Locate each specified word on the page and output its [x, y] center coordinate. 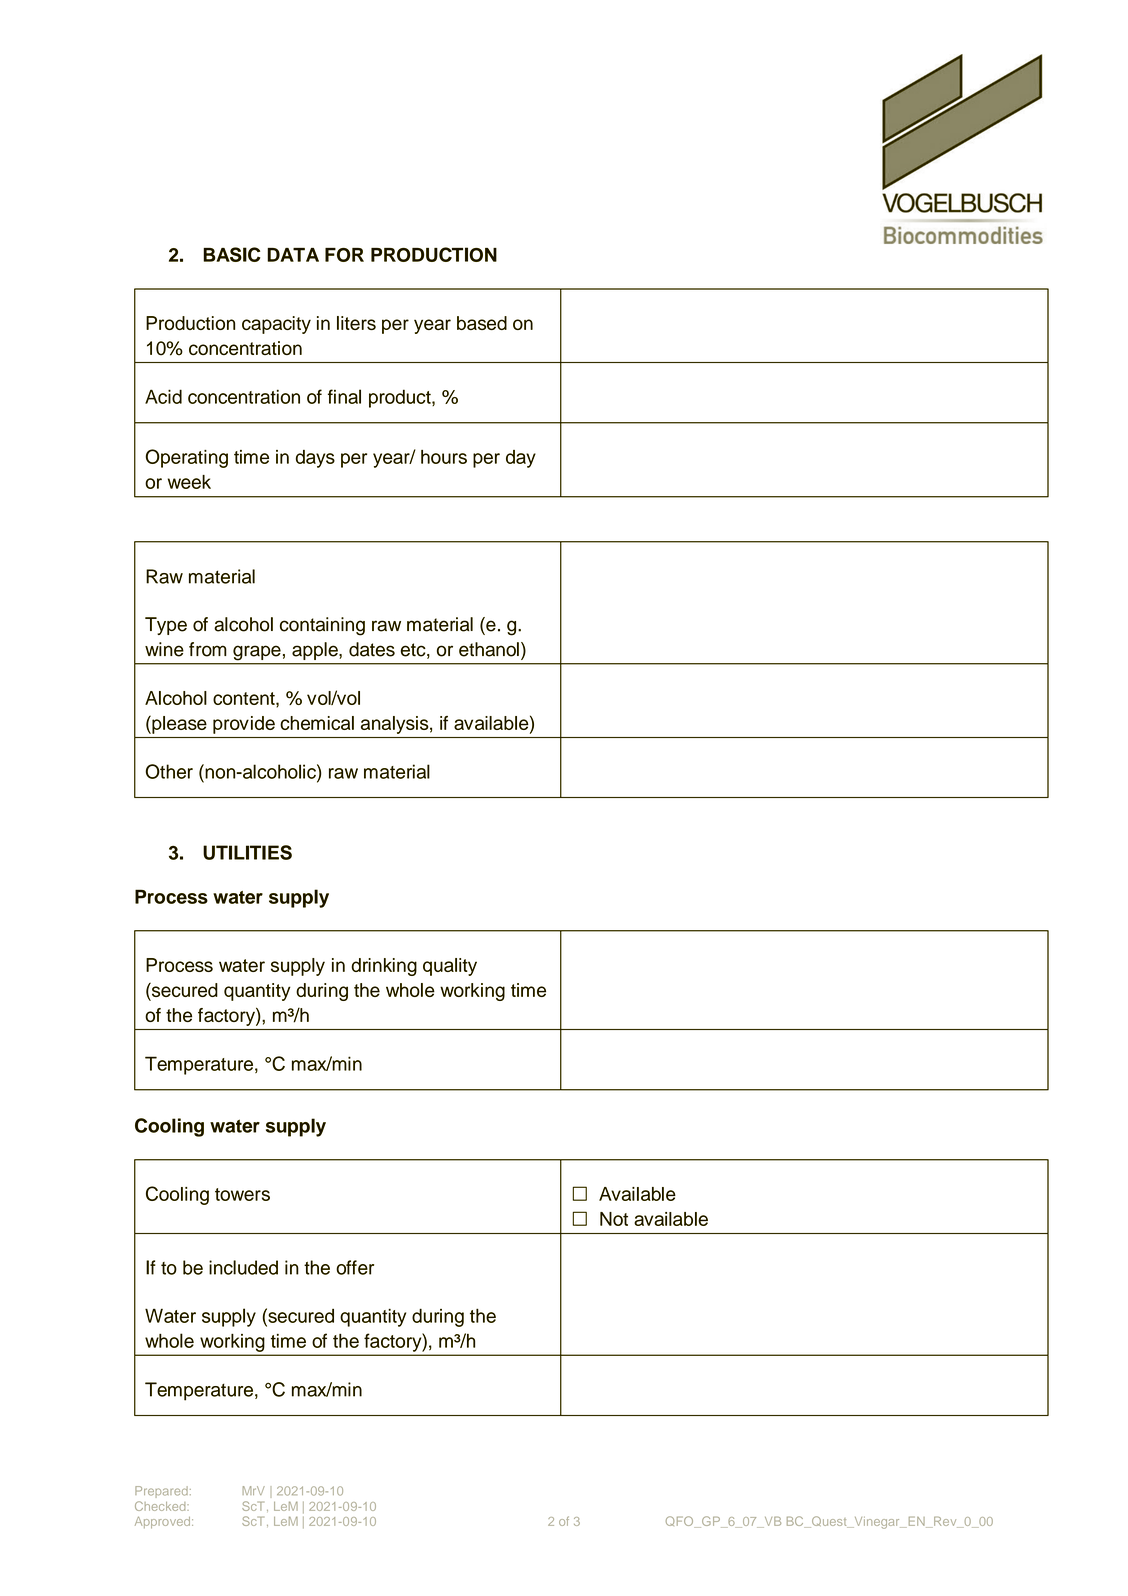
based [482, 323]
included [243, 1267]
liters [356, 323]
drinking [384, 967]
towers [242, 1194]
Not [614, 1219]
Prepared [161, 1492]
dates [372, 649]
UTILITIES [247, 852]
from [208, 649]
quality [450, 967]
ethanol [489, 649]
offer [355, 1267]
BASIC [231, 254]
